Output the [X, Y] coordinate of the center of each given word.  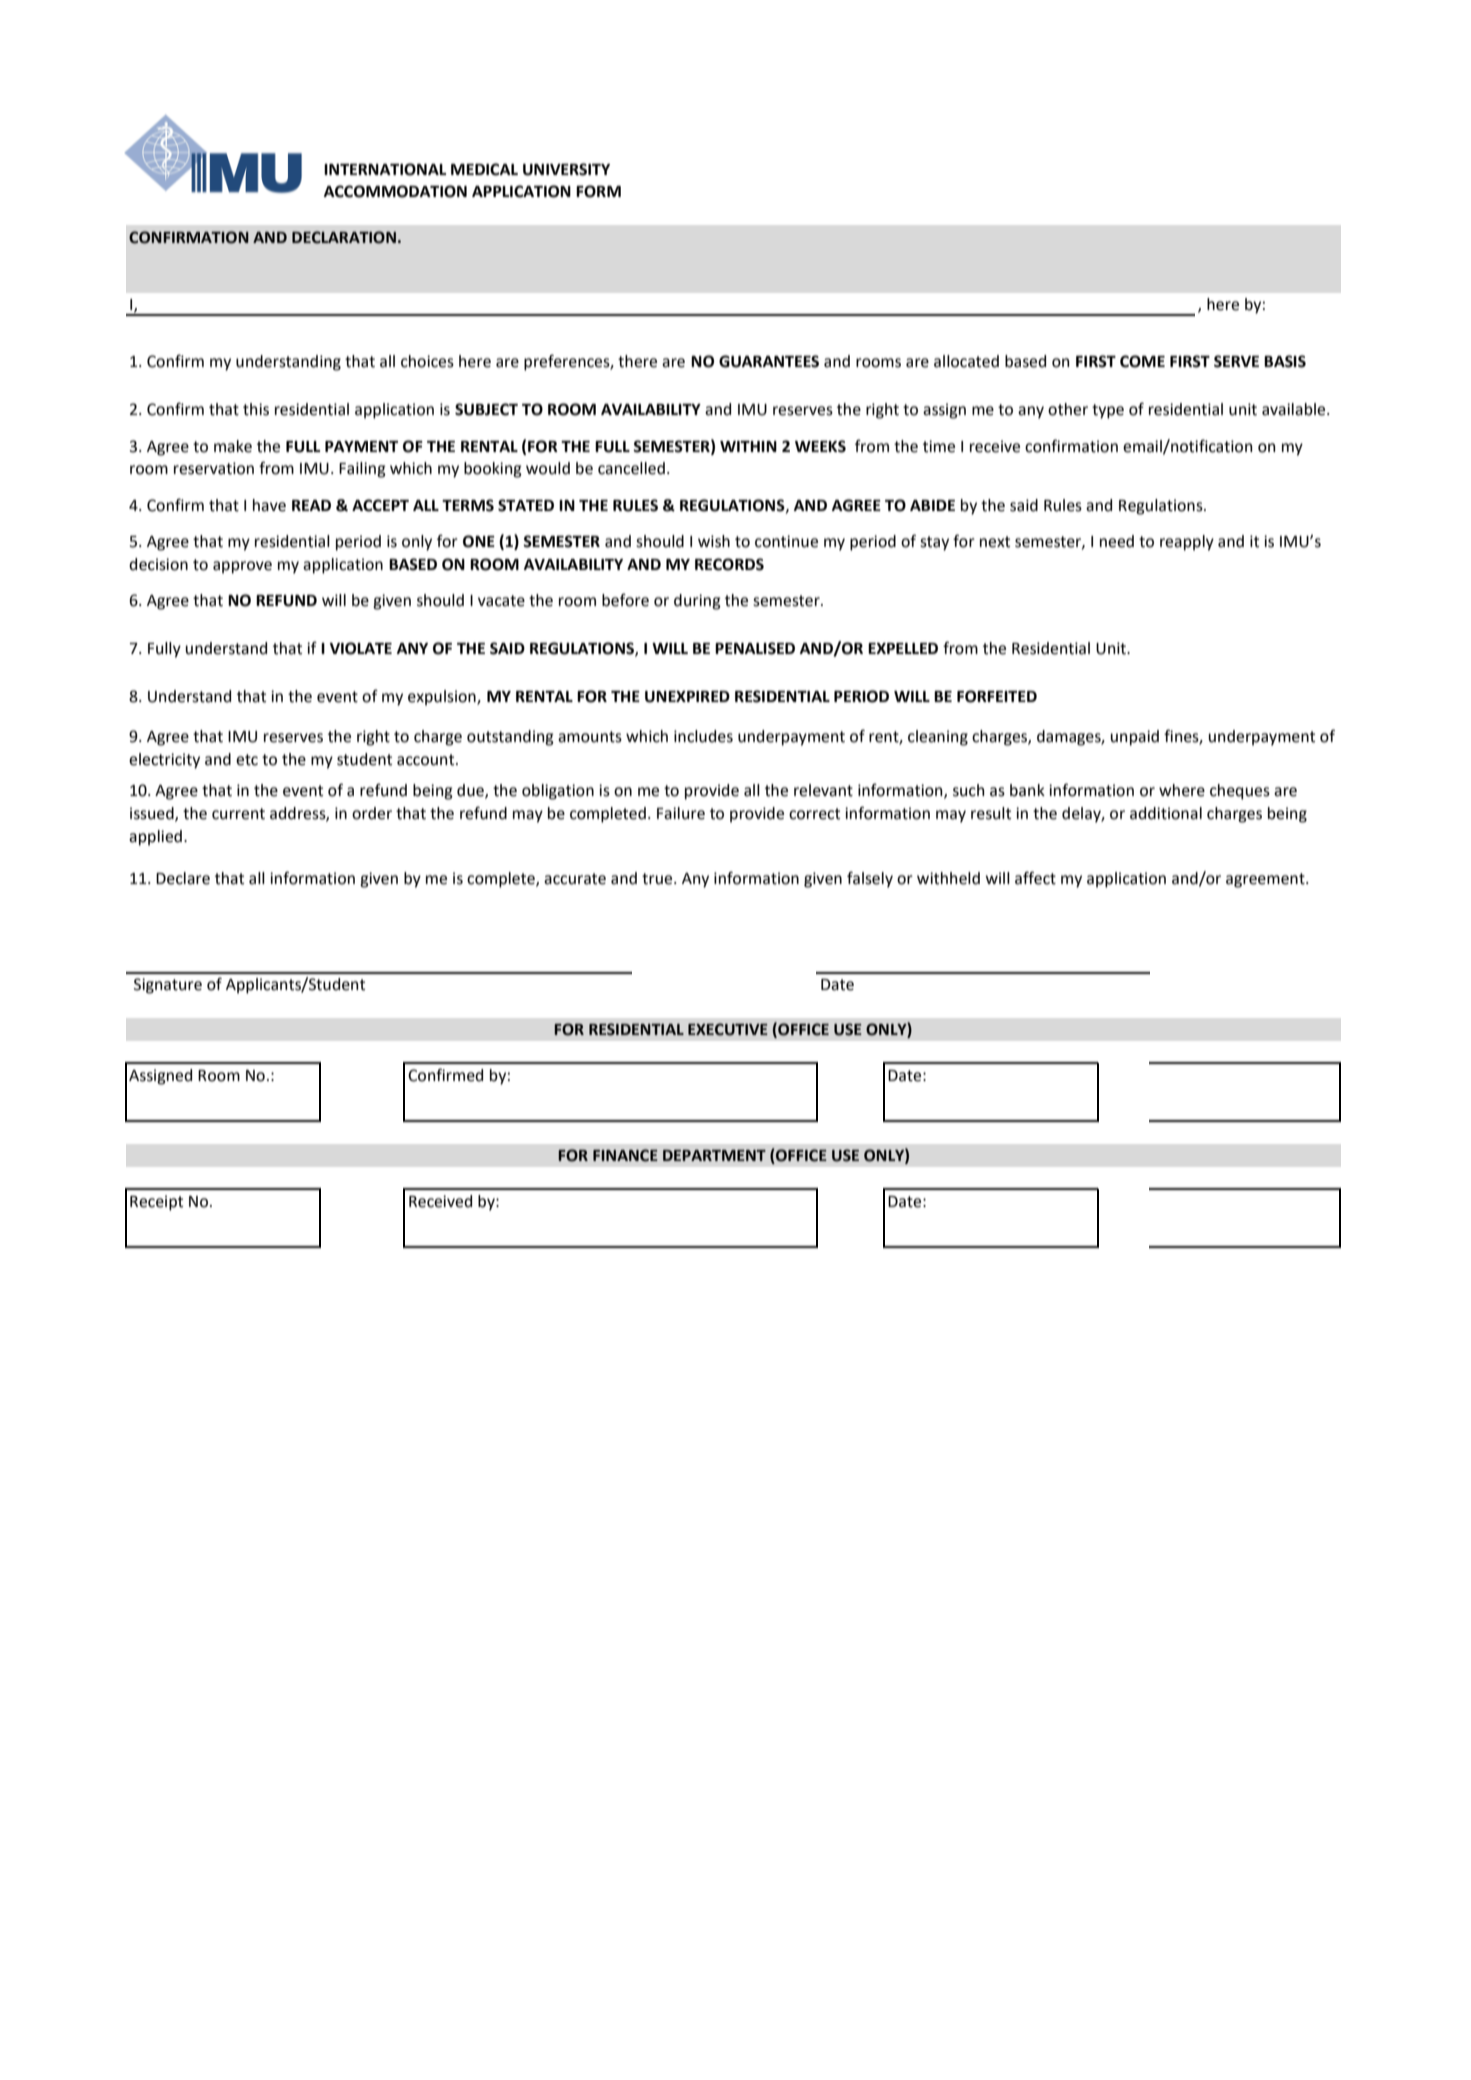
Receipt [156, 1203]
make [233, 446]
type [1108, 411]
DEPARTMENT [714, 1155]
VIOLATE [361, 648]
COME [1142, 361]
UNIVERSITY [566, 169]
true [658, 879]
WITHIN [748, 446]
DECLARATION [344, 237]
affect [1035, 878]
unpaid [1135, 738]
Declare [183, 878]
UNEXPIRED [687, 697]
